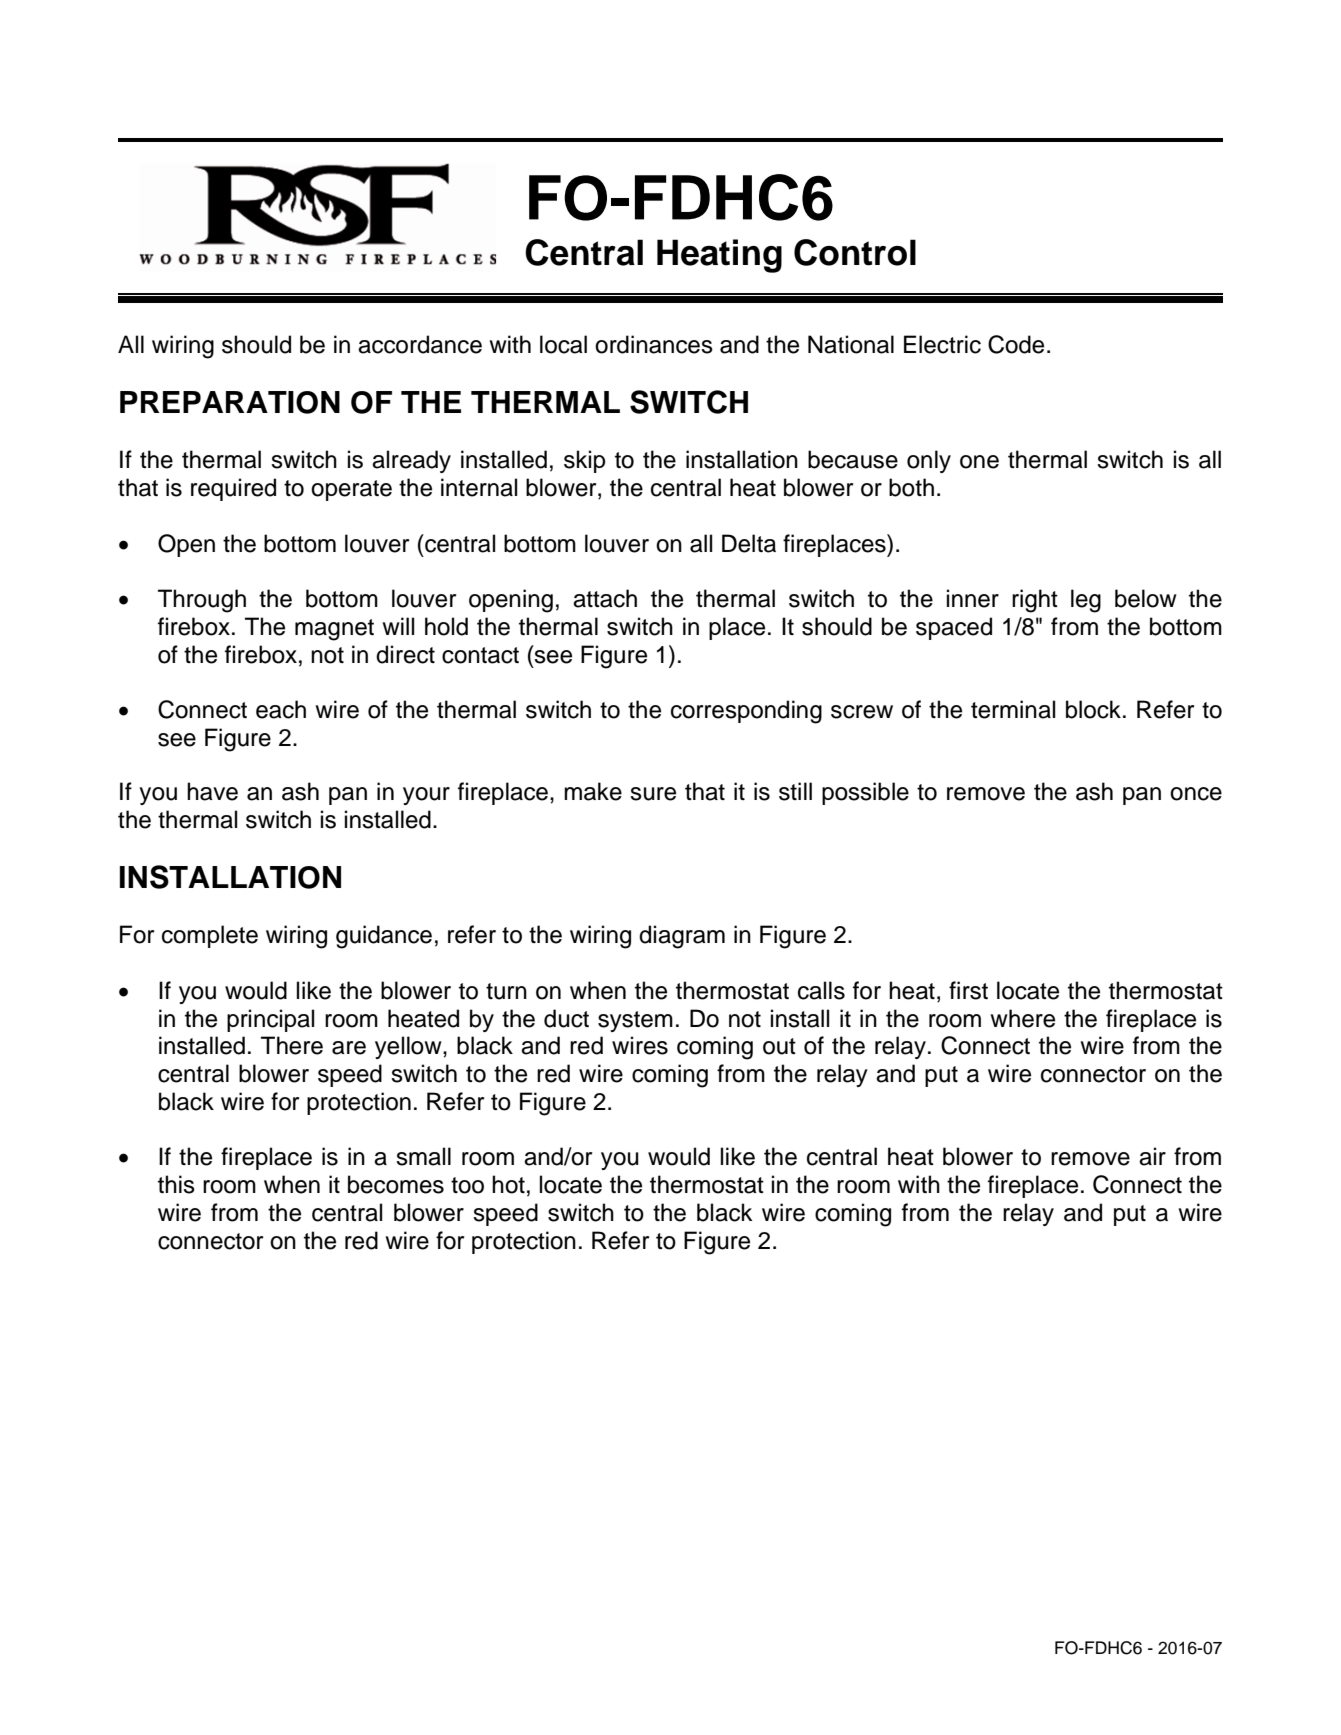  I want to click on Code, so click(1016, 344).
